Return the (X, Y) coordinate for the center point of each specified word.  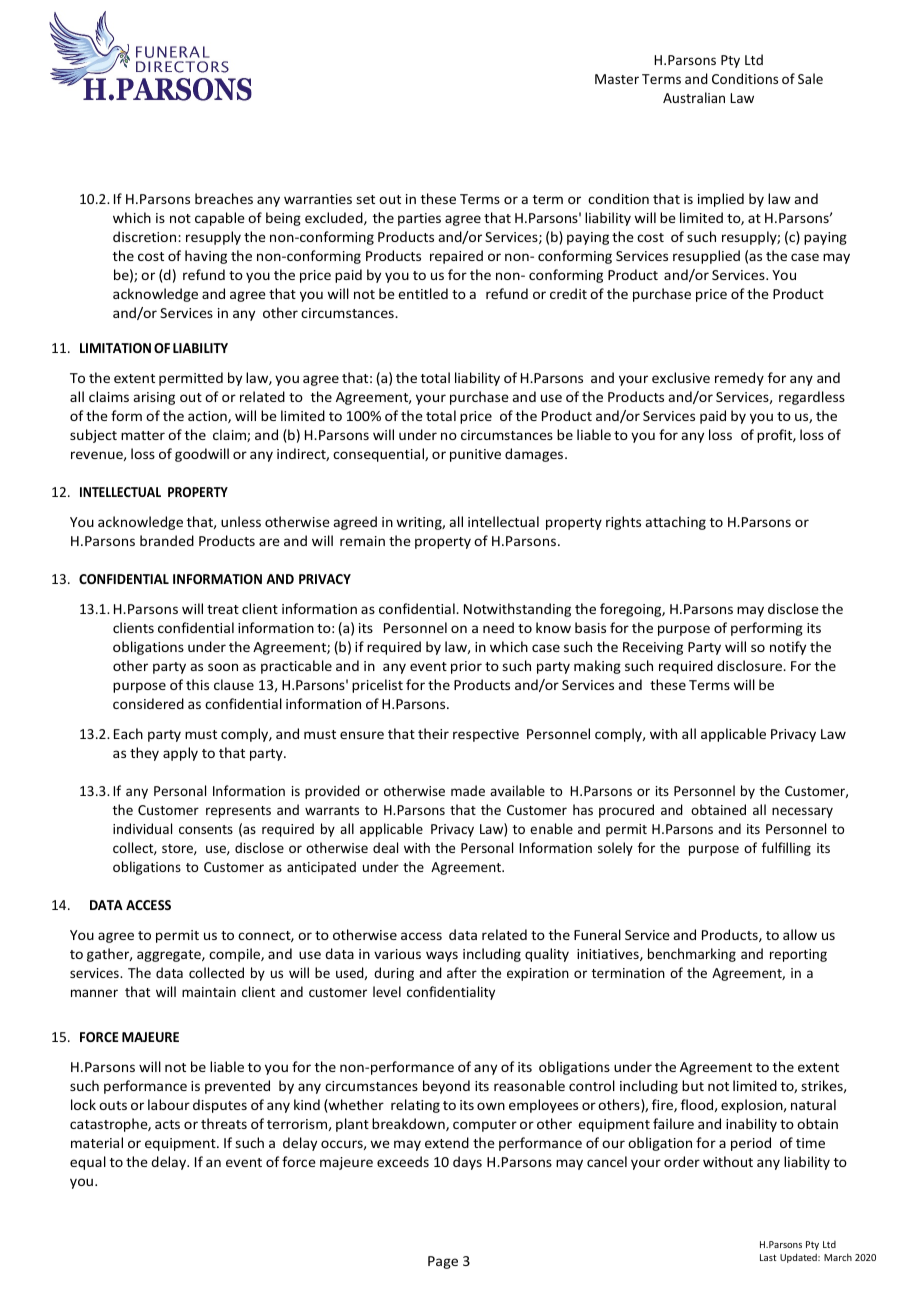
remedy (739, 379)
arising (154, 398)
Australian (694, 97)
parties (419, 219)
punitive (475, 455)
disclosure (751, 665)
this (197, 684)
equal (88, 1163)
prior (466, 667)
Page (443, 1262)
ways (442, 956)
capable (220, 219)
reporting (798, 955)
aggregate (170, 956)
